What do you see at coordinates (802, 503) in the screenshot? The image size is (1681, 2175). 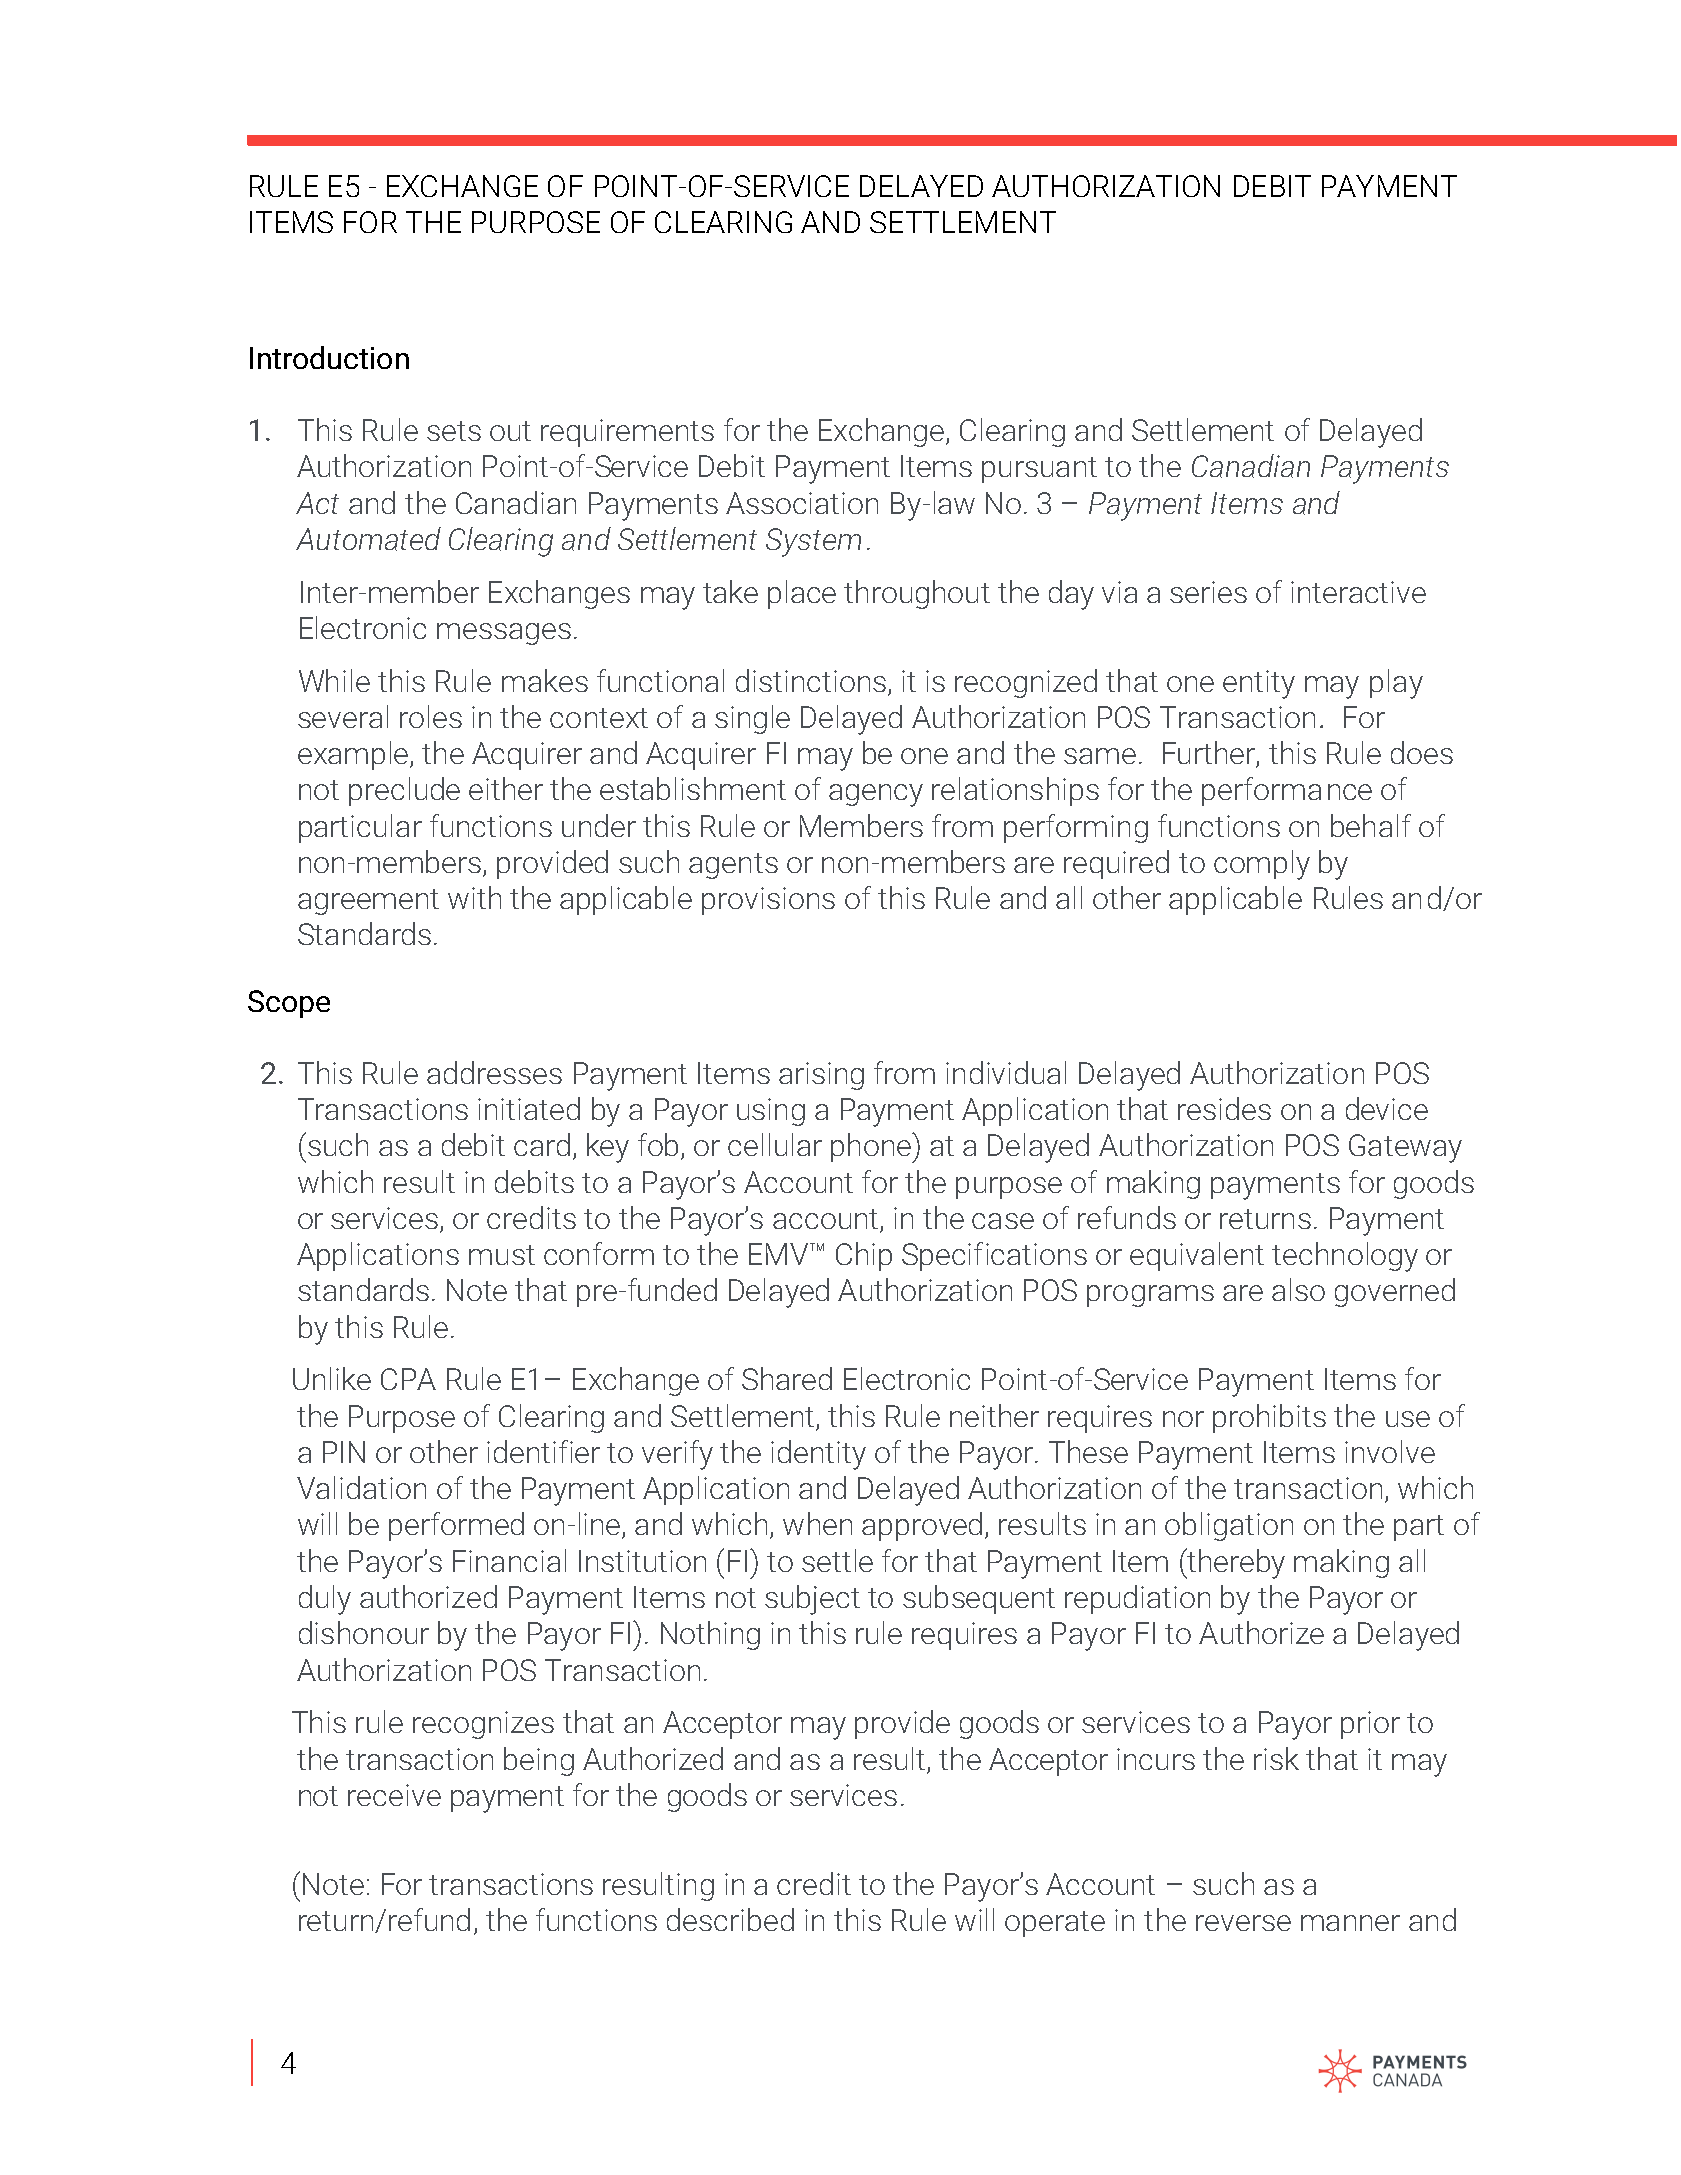 I see `Association` at bounding box center [802, 503].
